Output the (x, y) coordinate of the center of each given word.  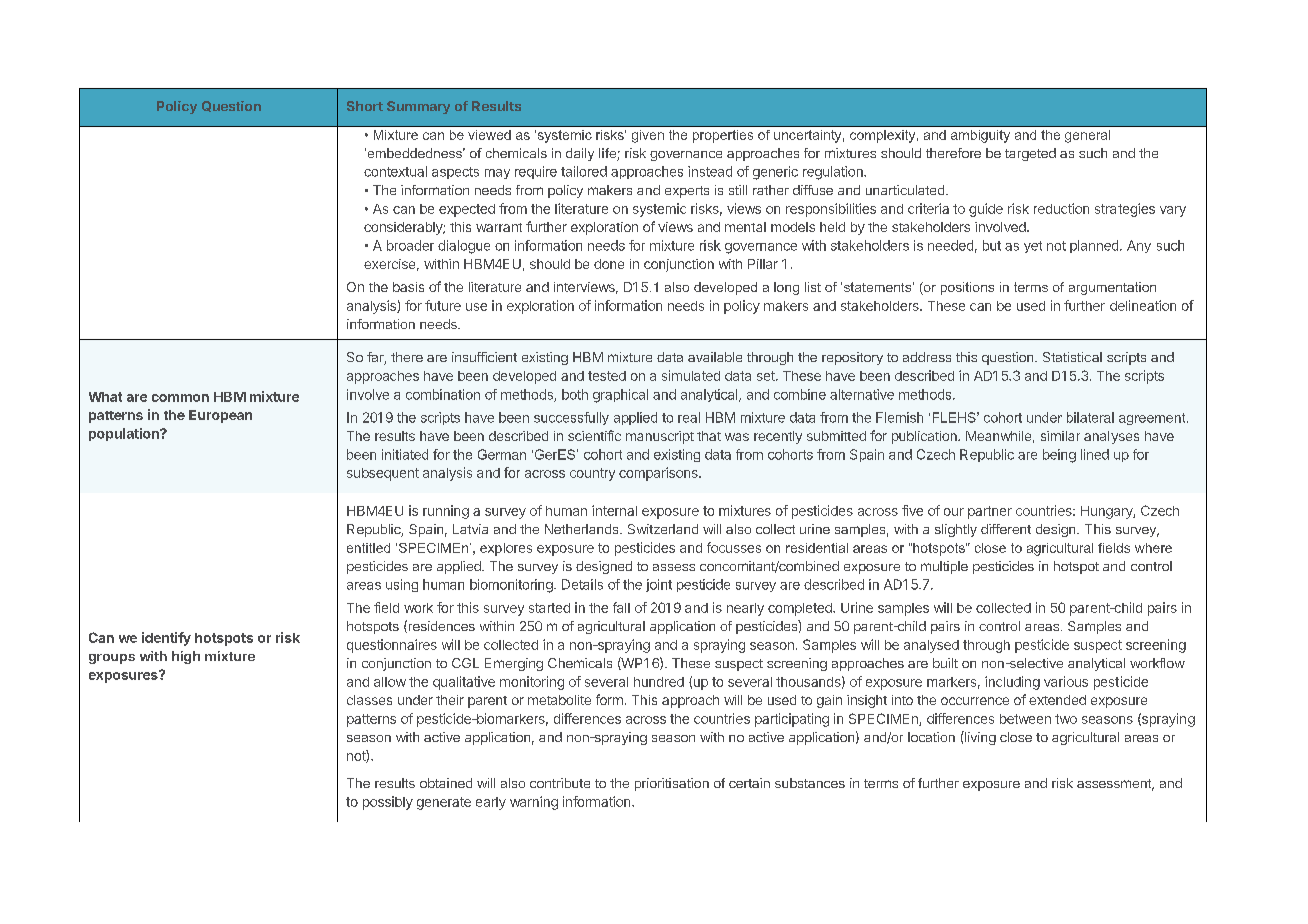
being (1059, 456)
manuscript (660, 437)
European (220, 416)
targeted (1030, 154)
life (608, 154)
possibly (388, 803)
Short (365, 106)
